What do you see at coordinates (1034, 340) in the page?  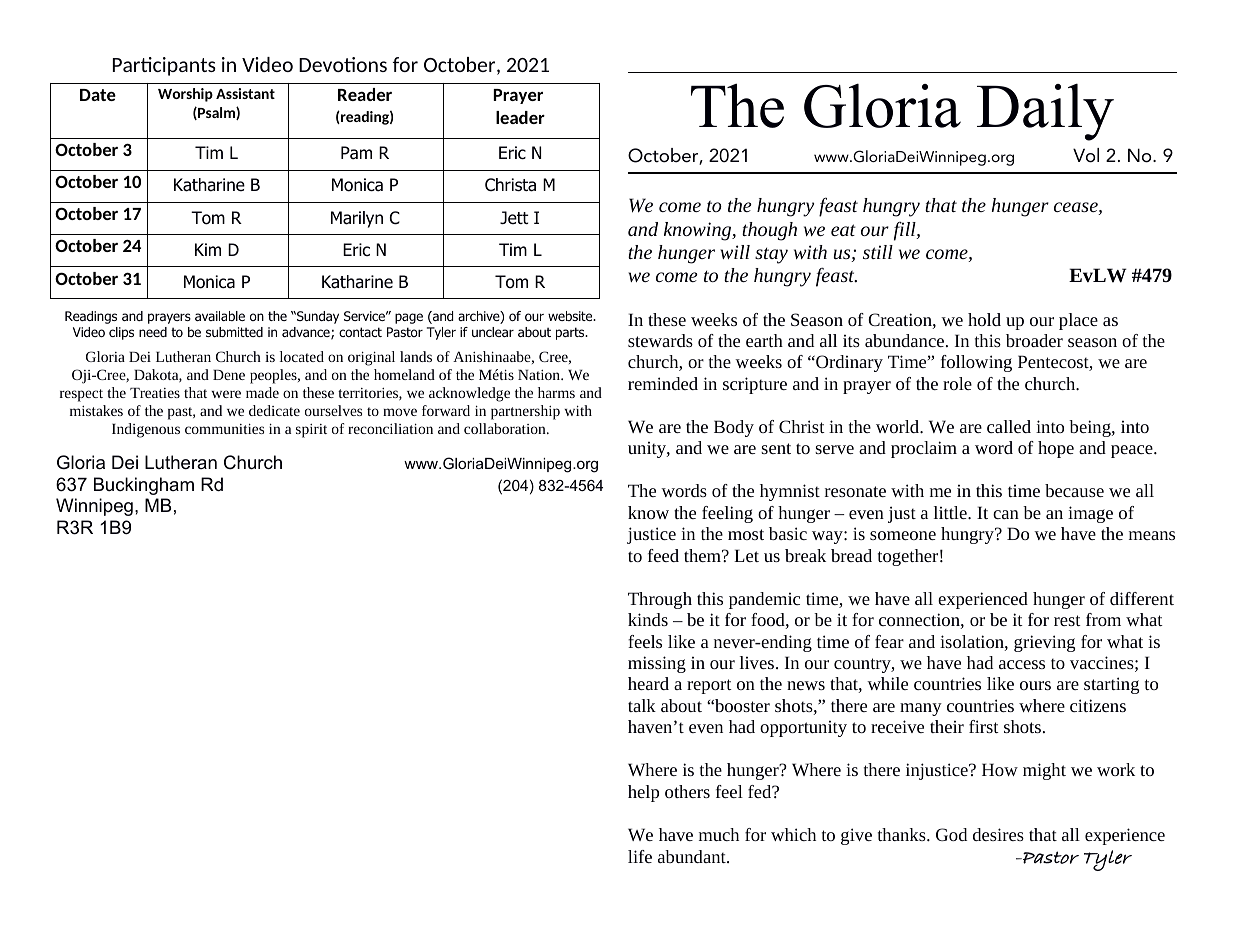 I see `broader` at bounding box center [1034, 340].
